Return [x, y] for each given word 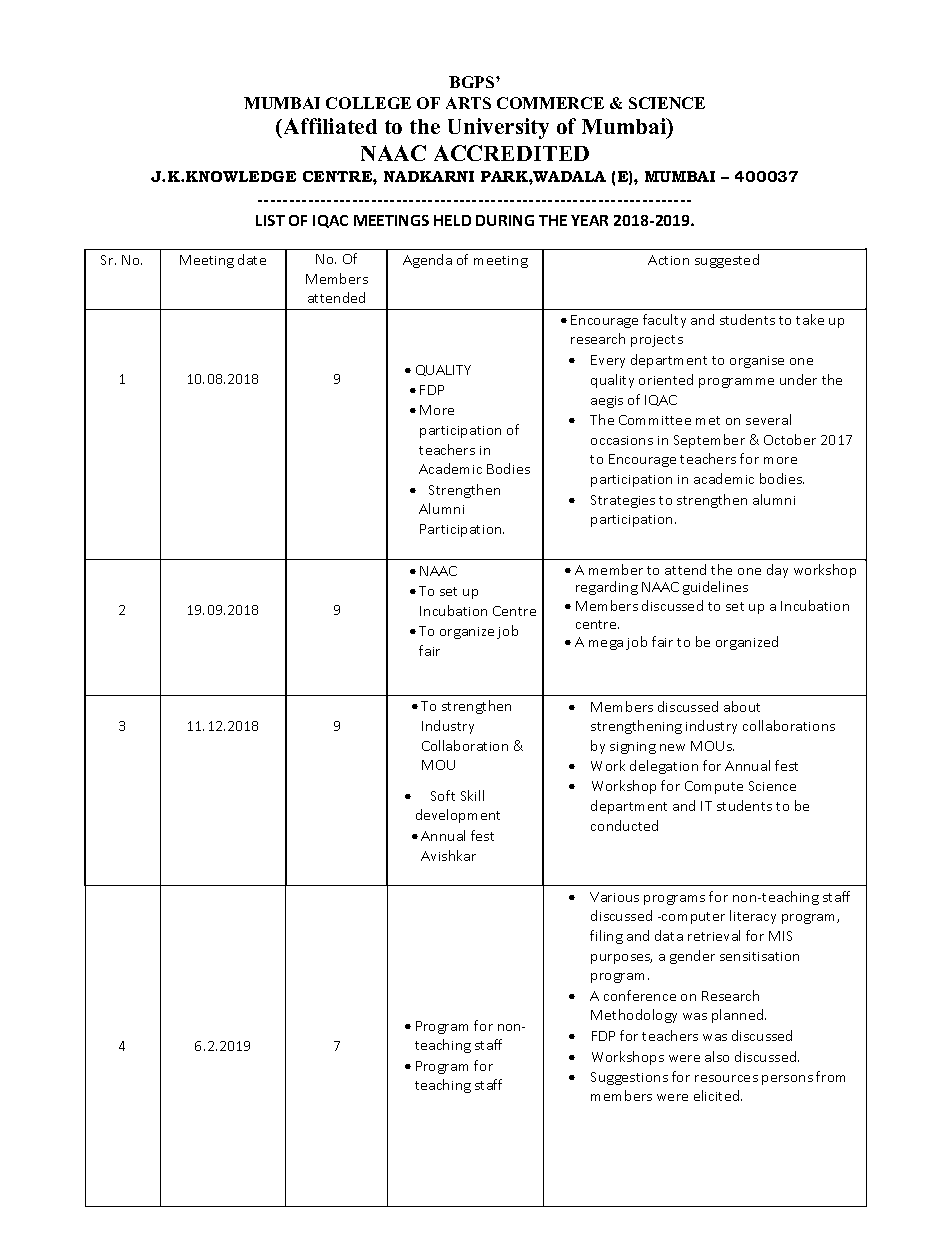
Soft [443, 795]
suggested [727, 261]
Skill [472, 795]
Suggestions [629, 1078]
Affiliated [329, 128]
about [742, 706]
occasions [622, 440]
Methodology [634, 1016]
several [768, 419]
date [252, 259]
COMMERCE [550, 103]
